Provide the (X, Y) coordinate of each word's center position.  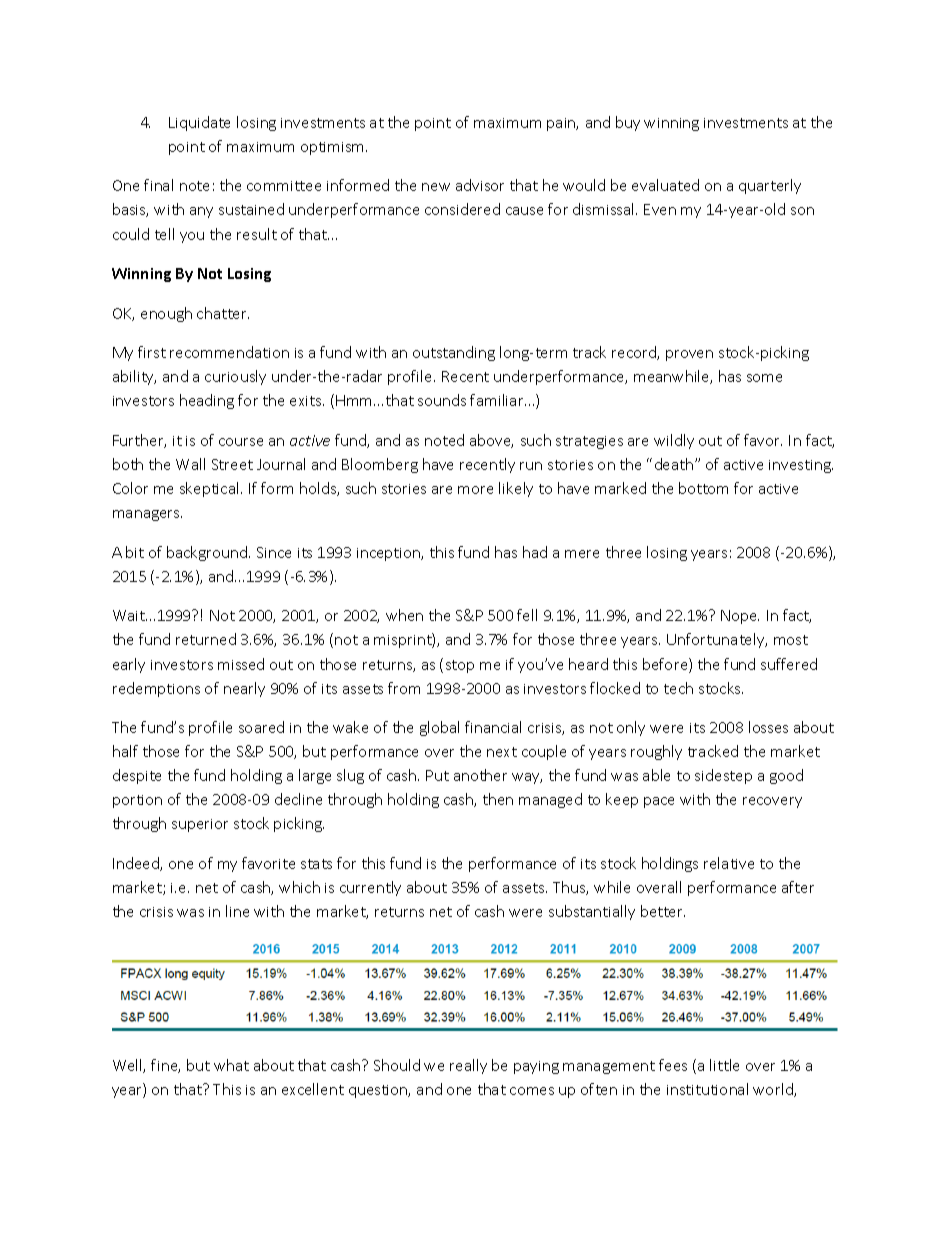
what (231, 1065)
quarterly (770, 186)
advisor (480, 185)
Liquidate (199, 123)
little (724, 1065)
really (468, 1066)
